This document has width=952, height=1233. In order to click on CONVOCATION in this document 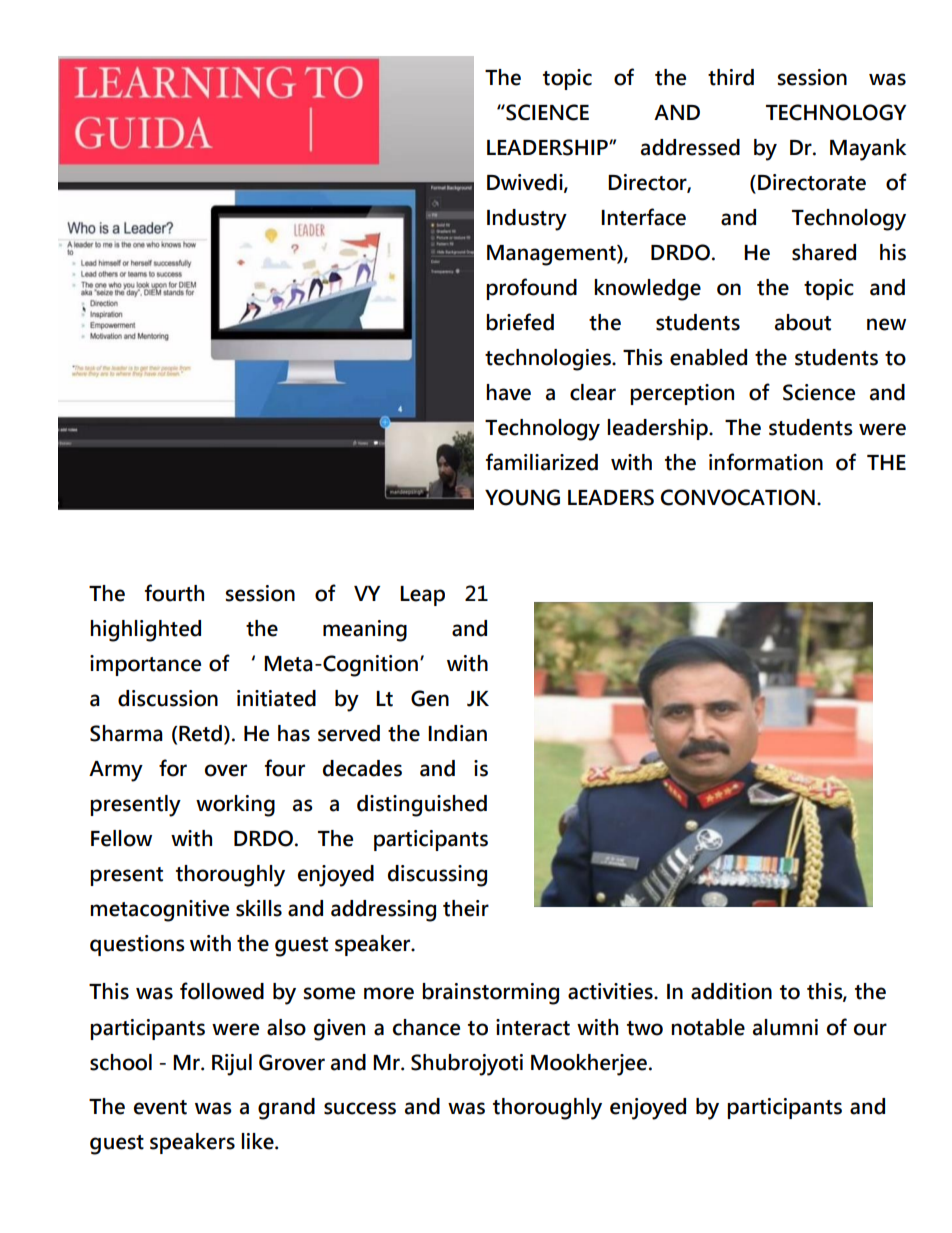, I will do `click(738, 497)`.
